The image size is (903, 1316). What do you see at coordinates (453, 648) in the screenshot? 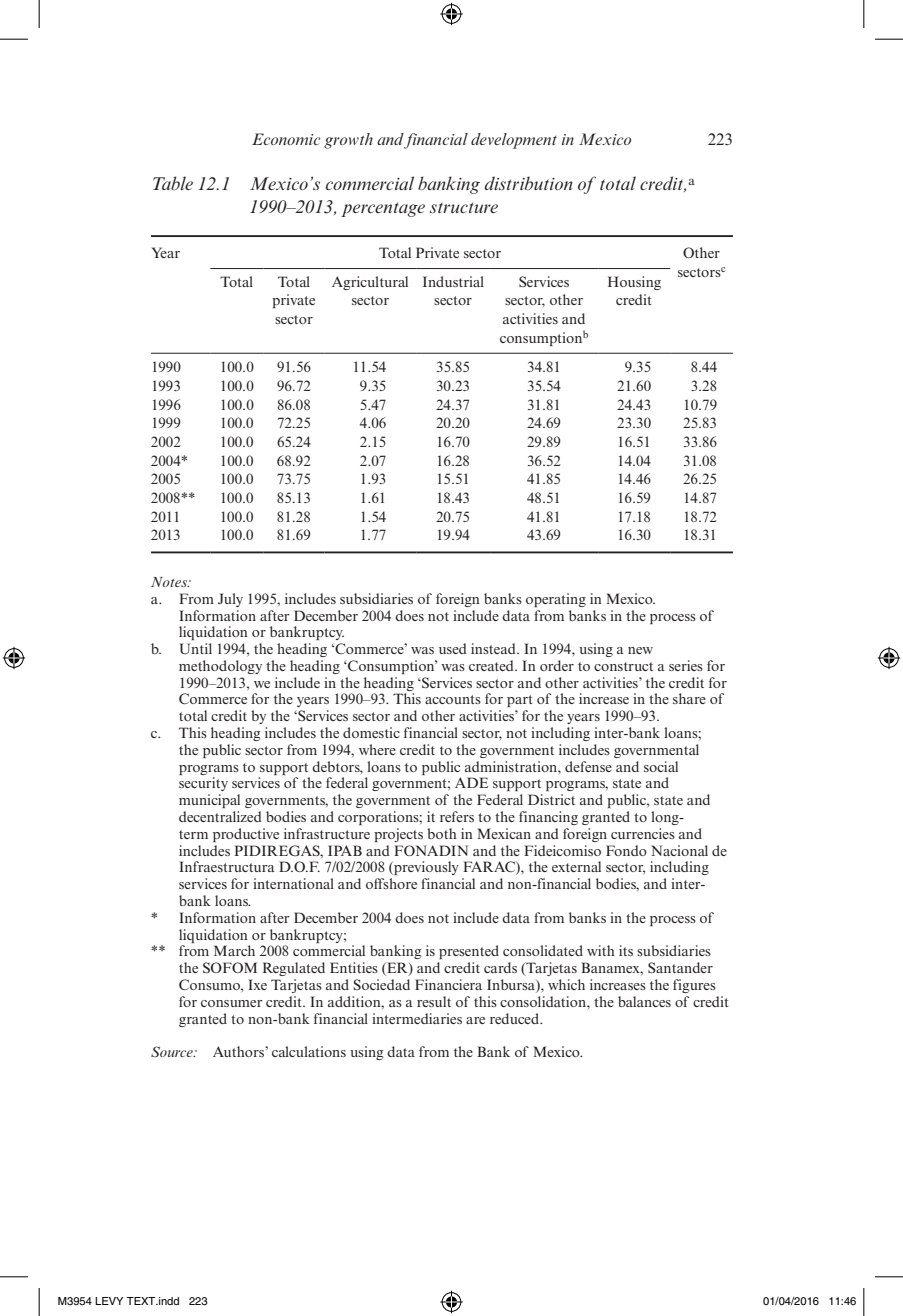
I see `used` at bounding box center [453, 648].
